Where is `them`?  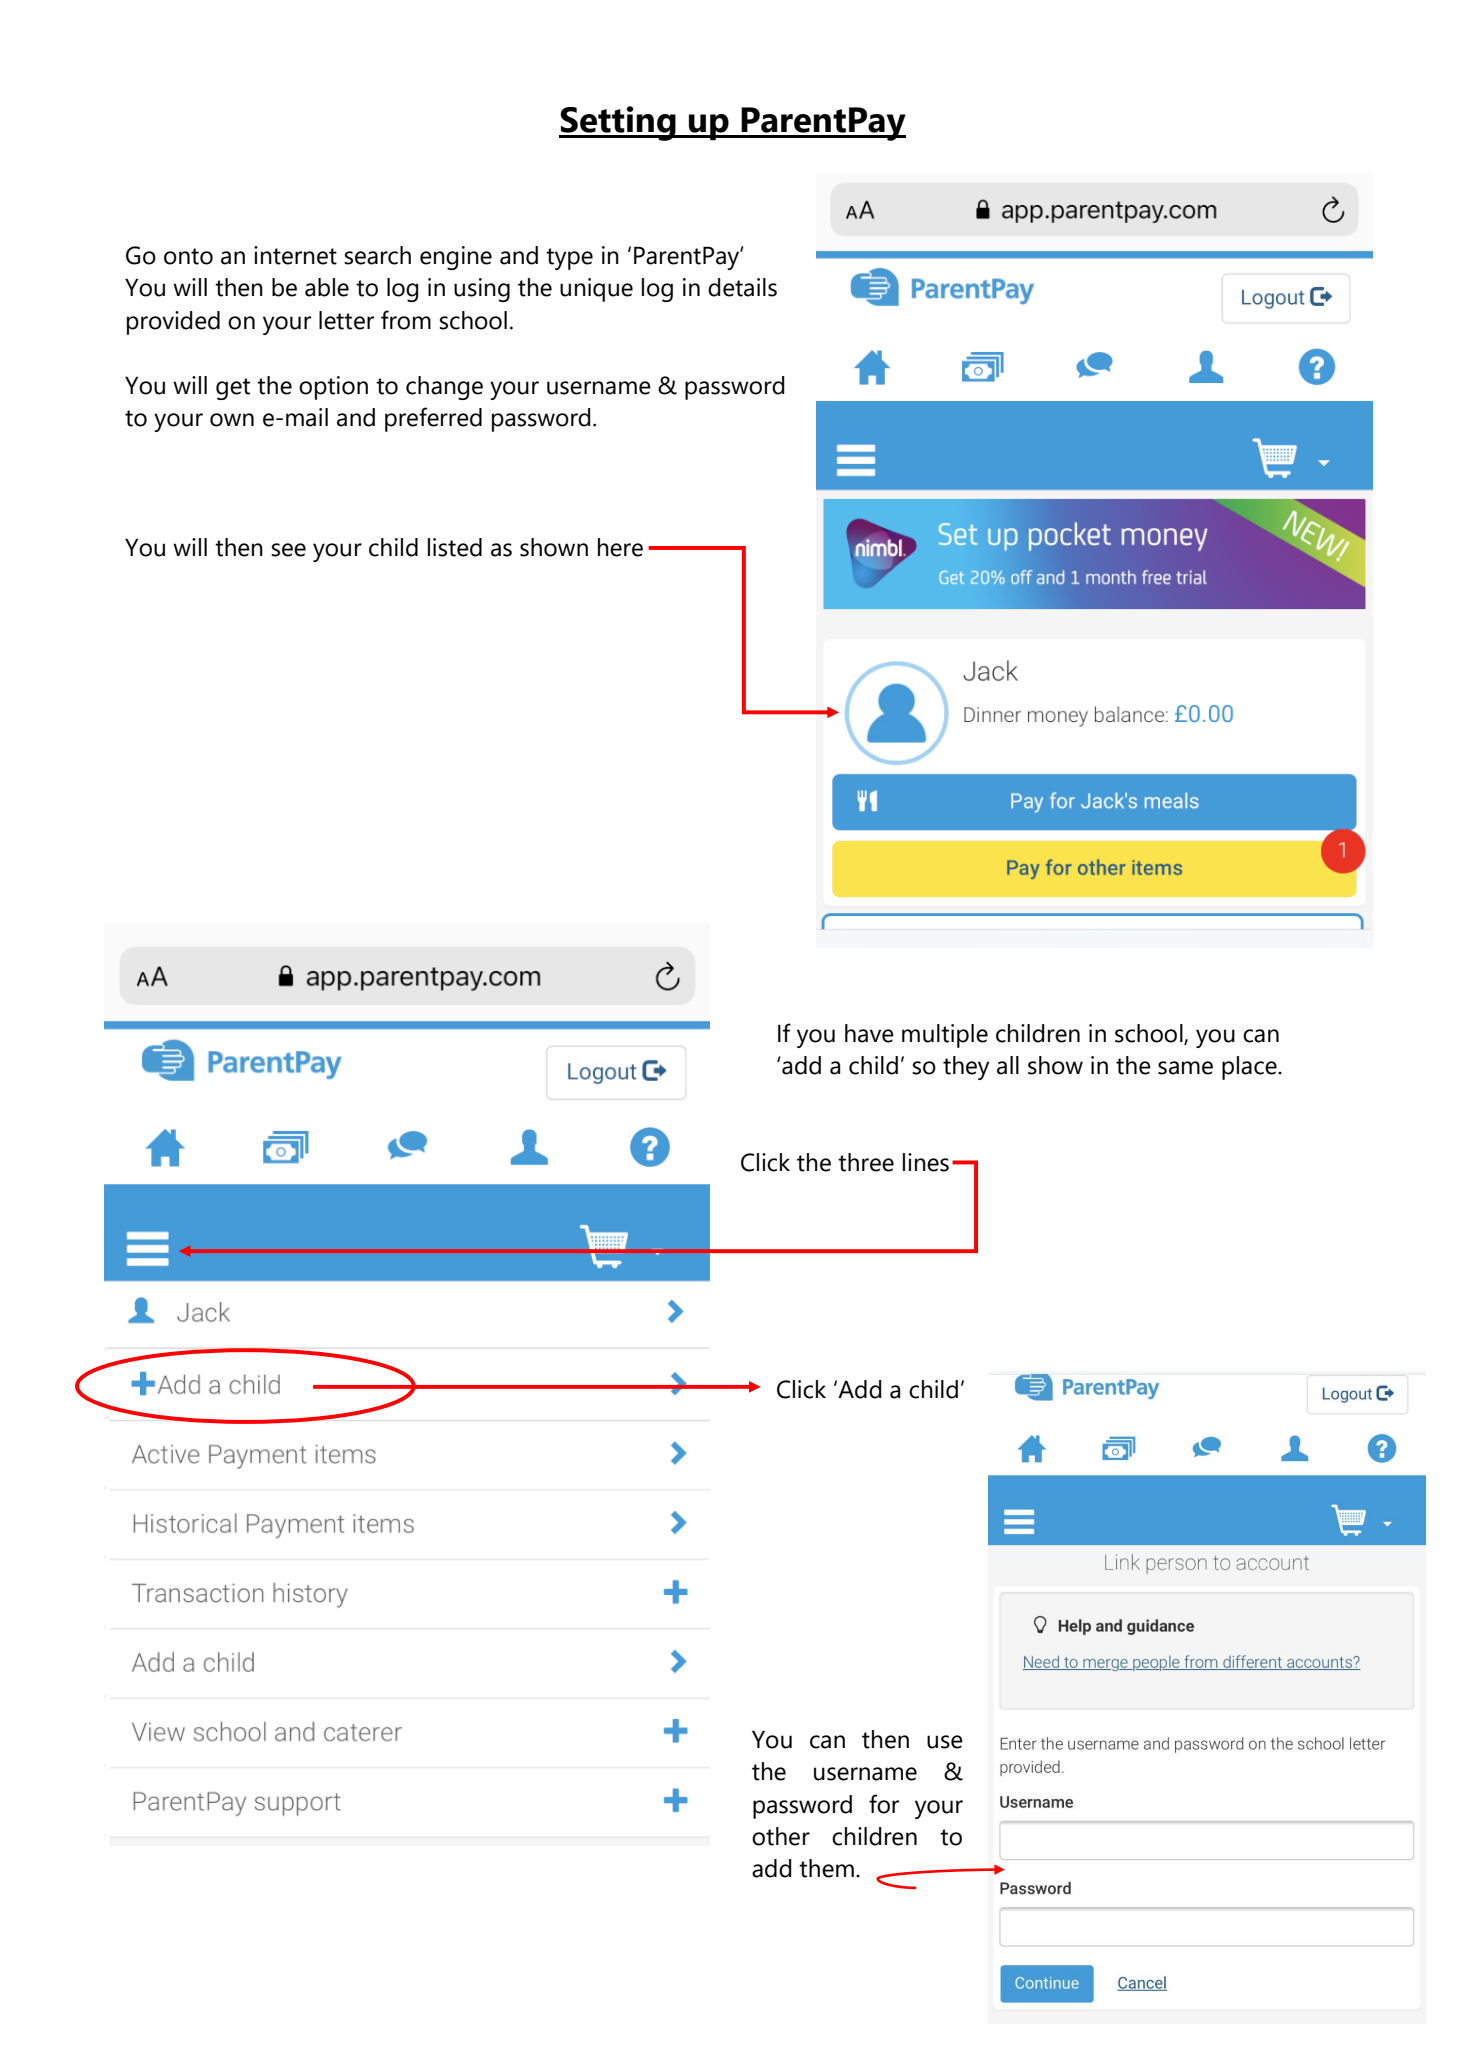 them is located at coordinates (826, 1868).
